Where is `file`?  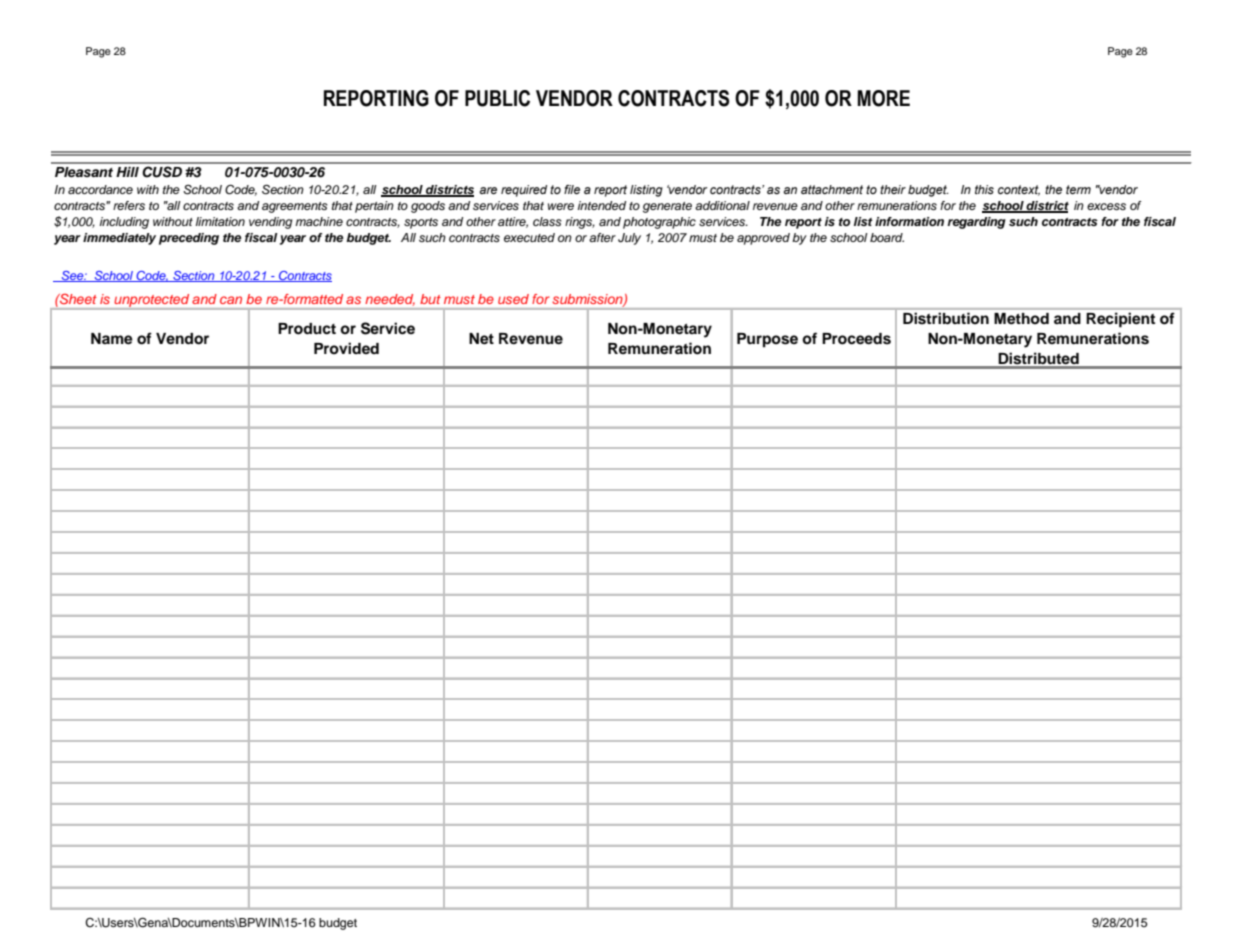
file is located at coordinates (572, 189).
